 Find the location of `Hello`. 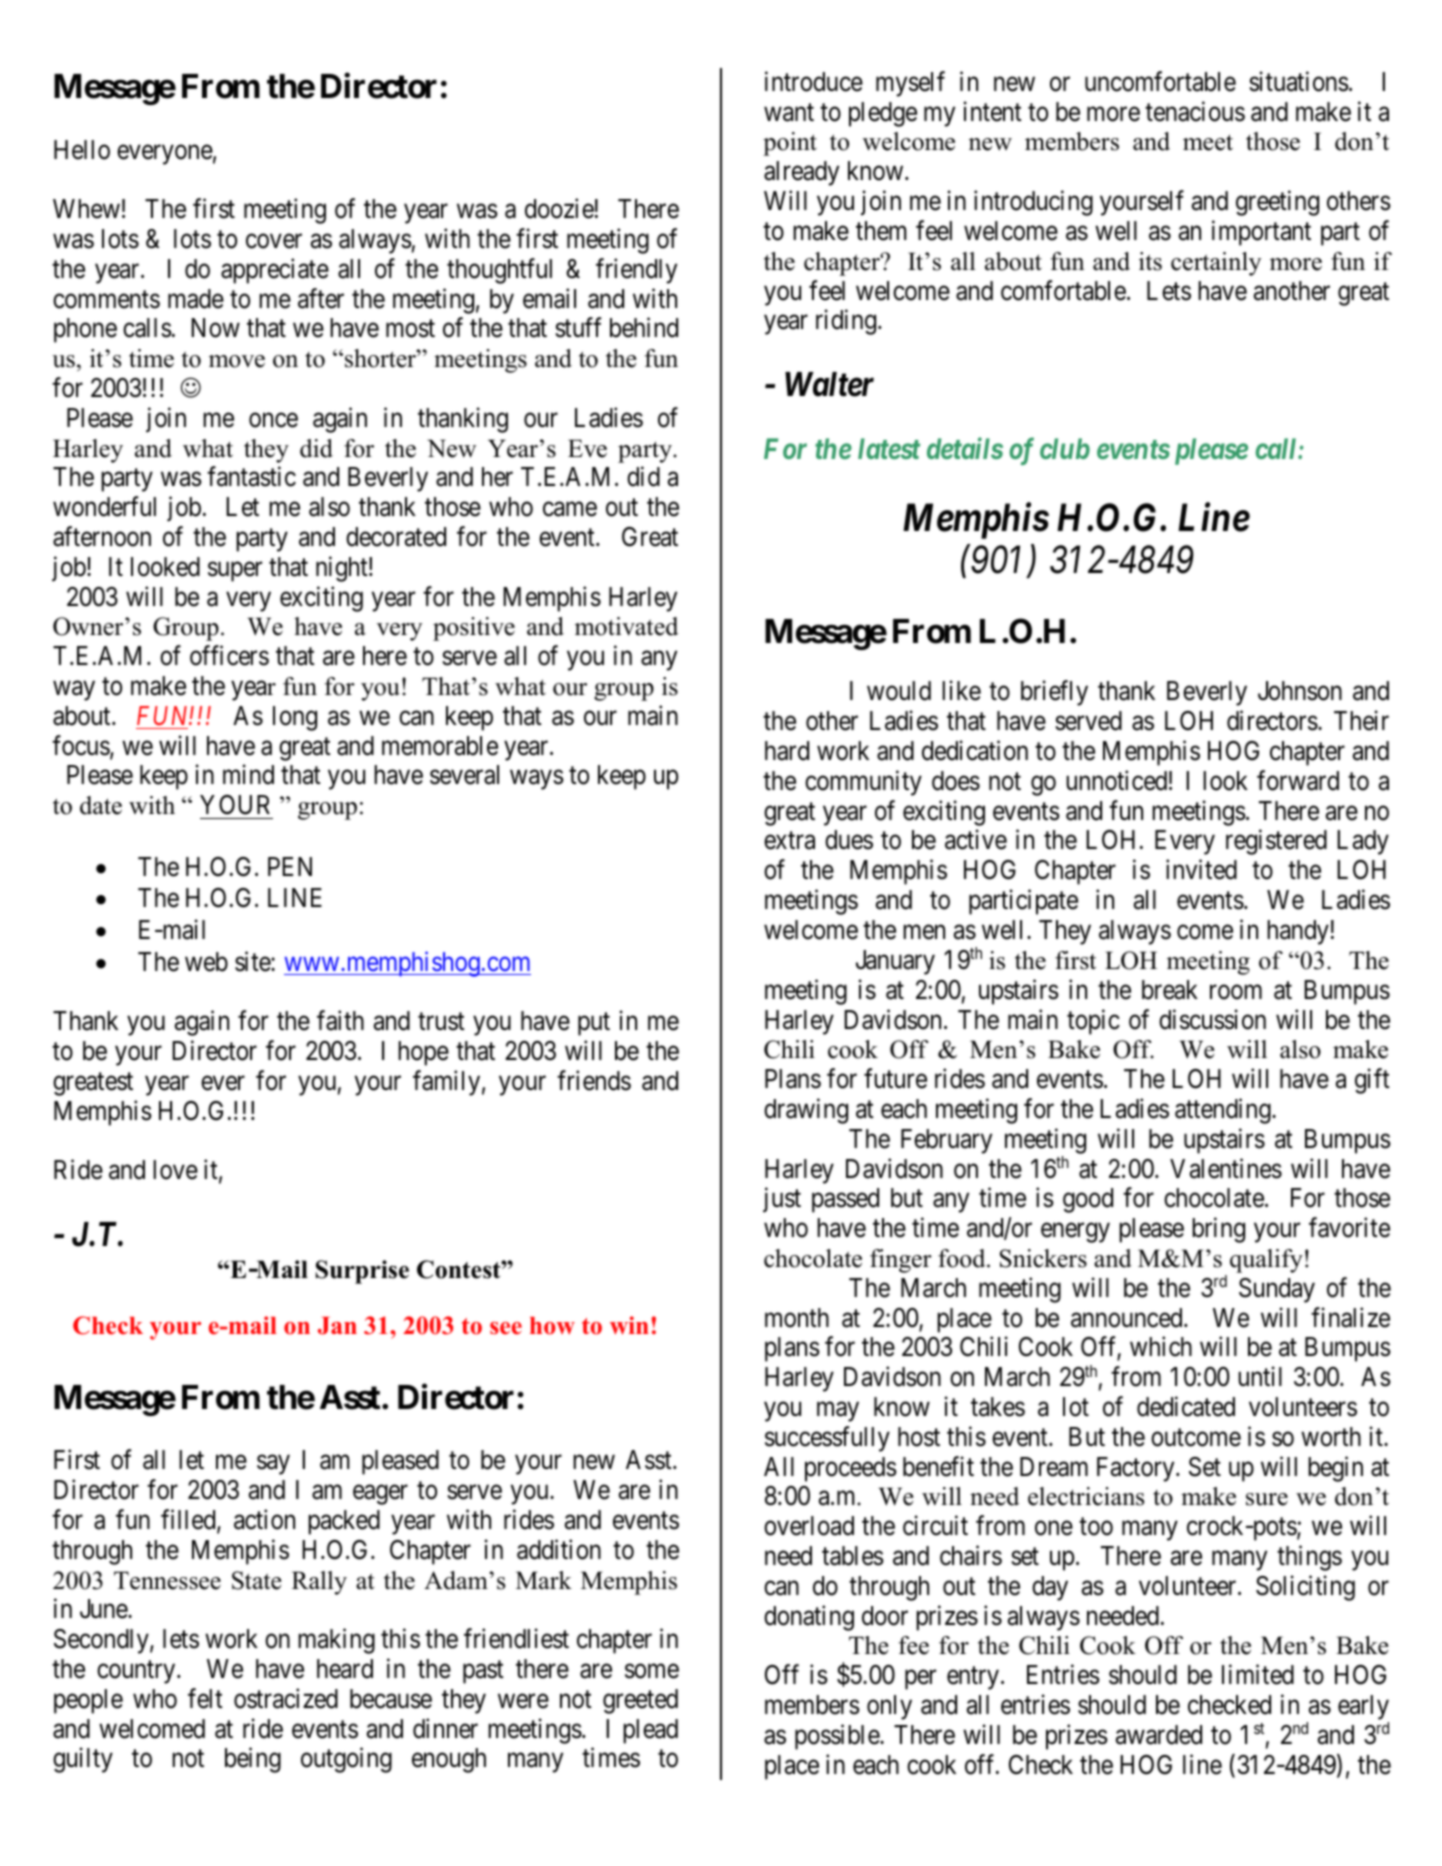

Hello is located at coordinates (82, 150).
